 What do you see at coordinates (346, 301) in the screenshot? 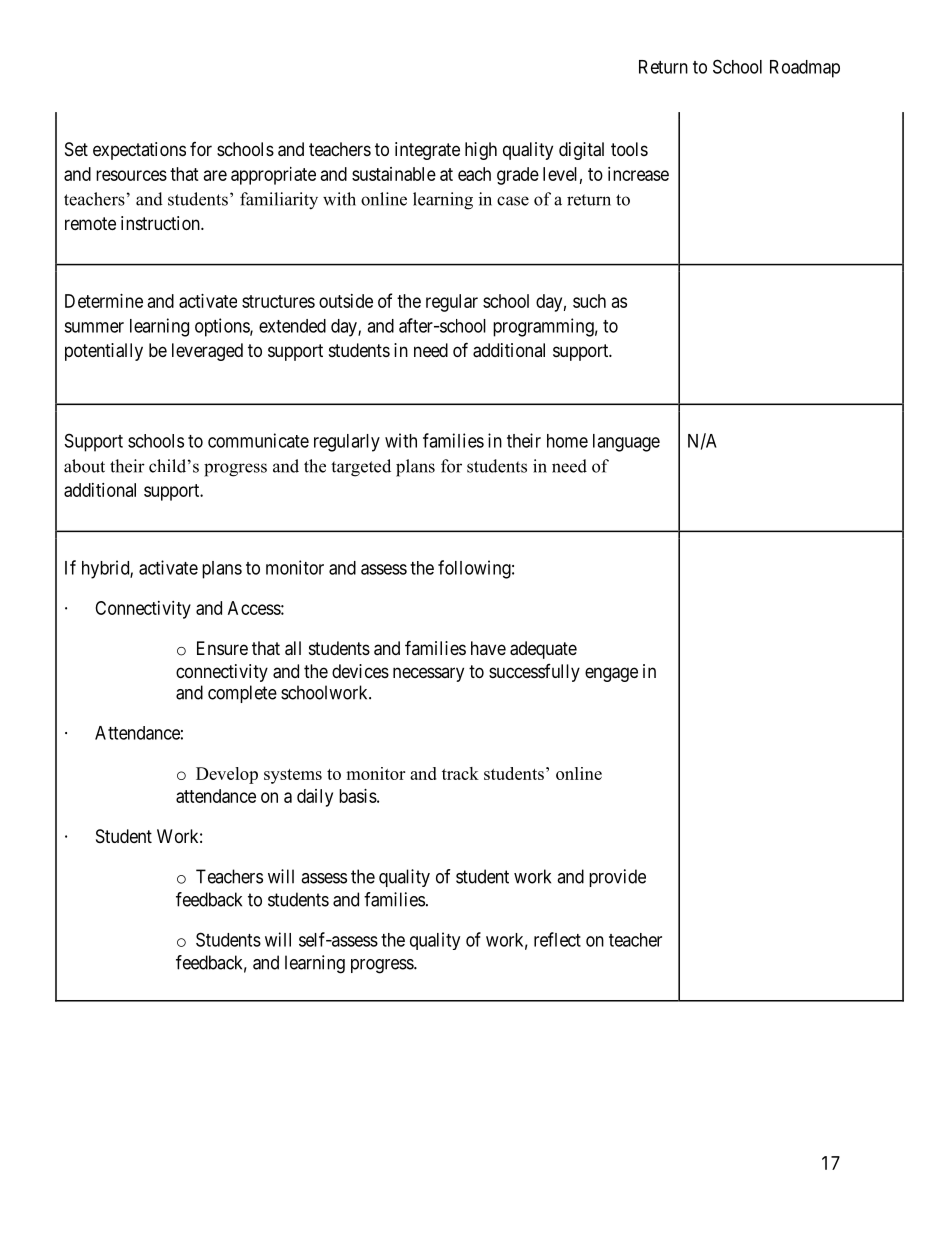
I see `outside` at bounding box center [346, 301].
